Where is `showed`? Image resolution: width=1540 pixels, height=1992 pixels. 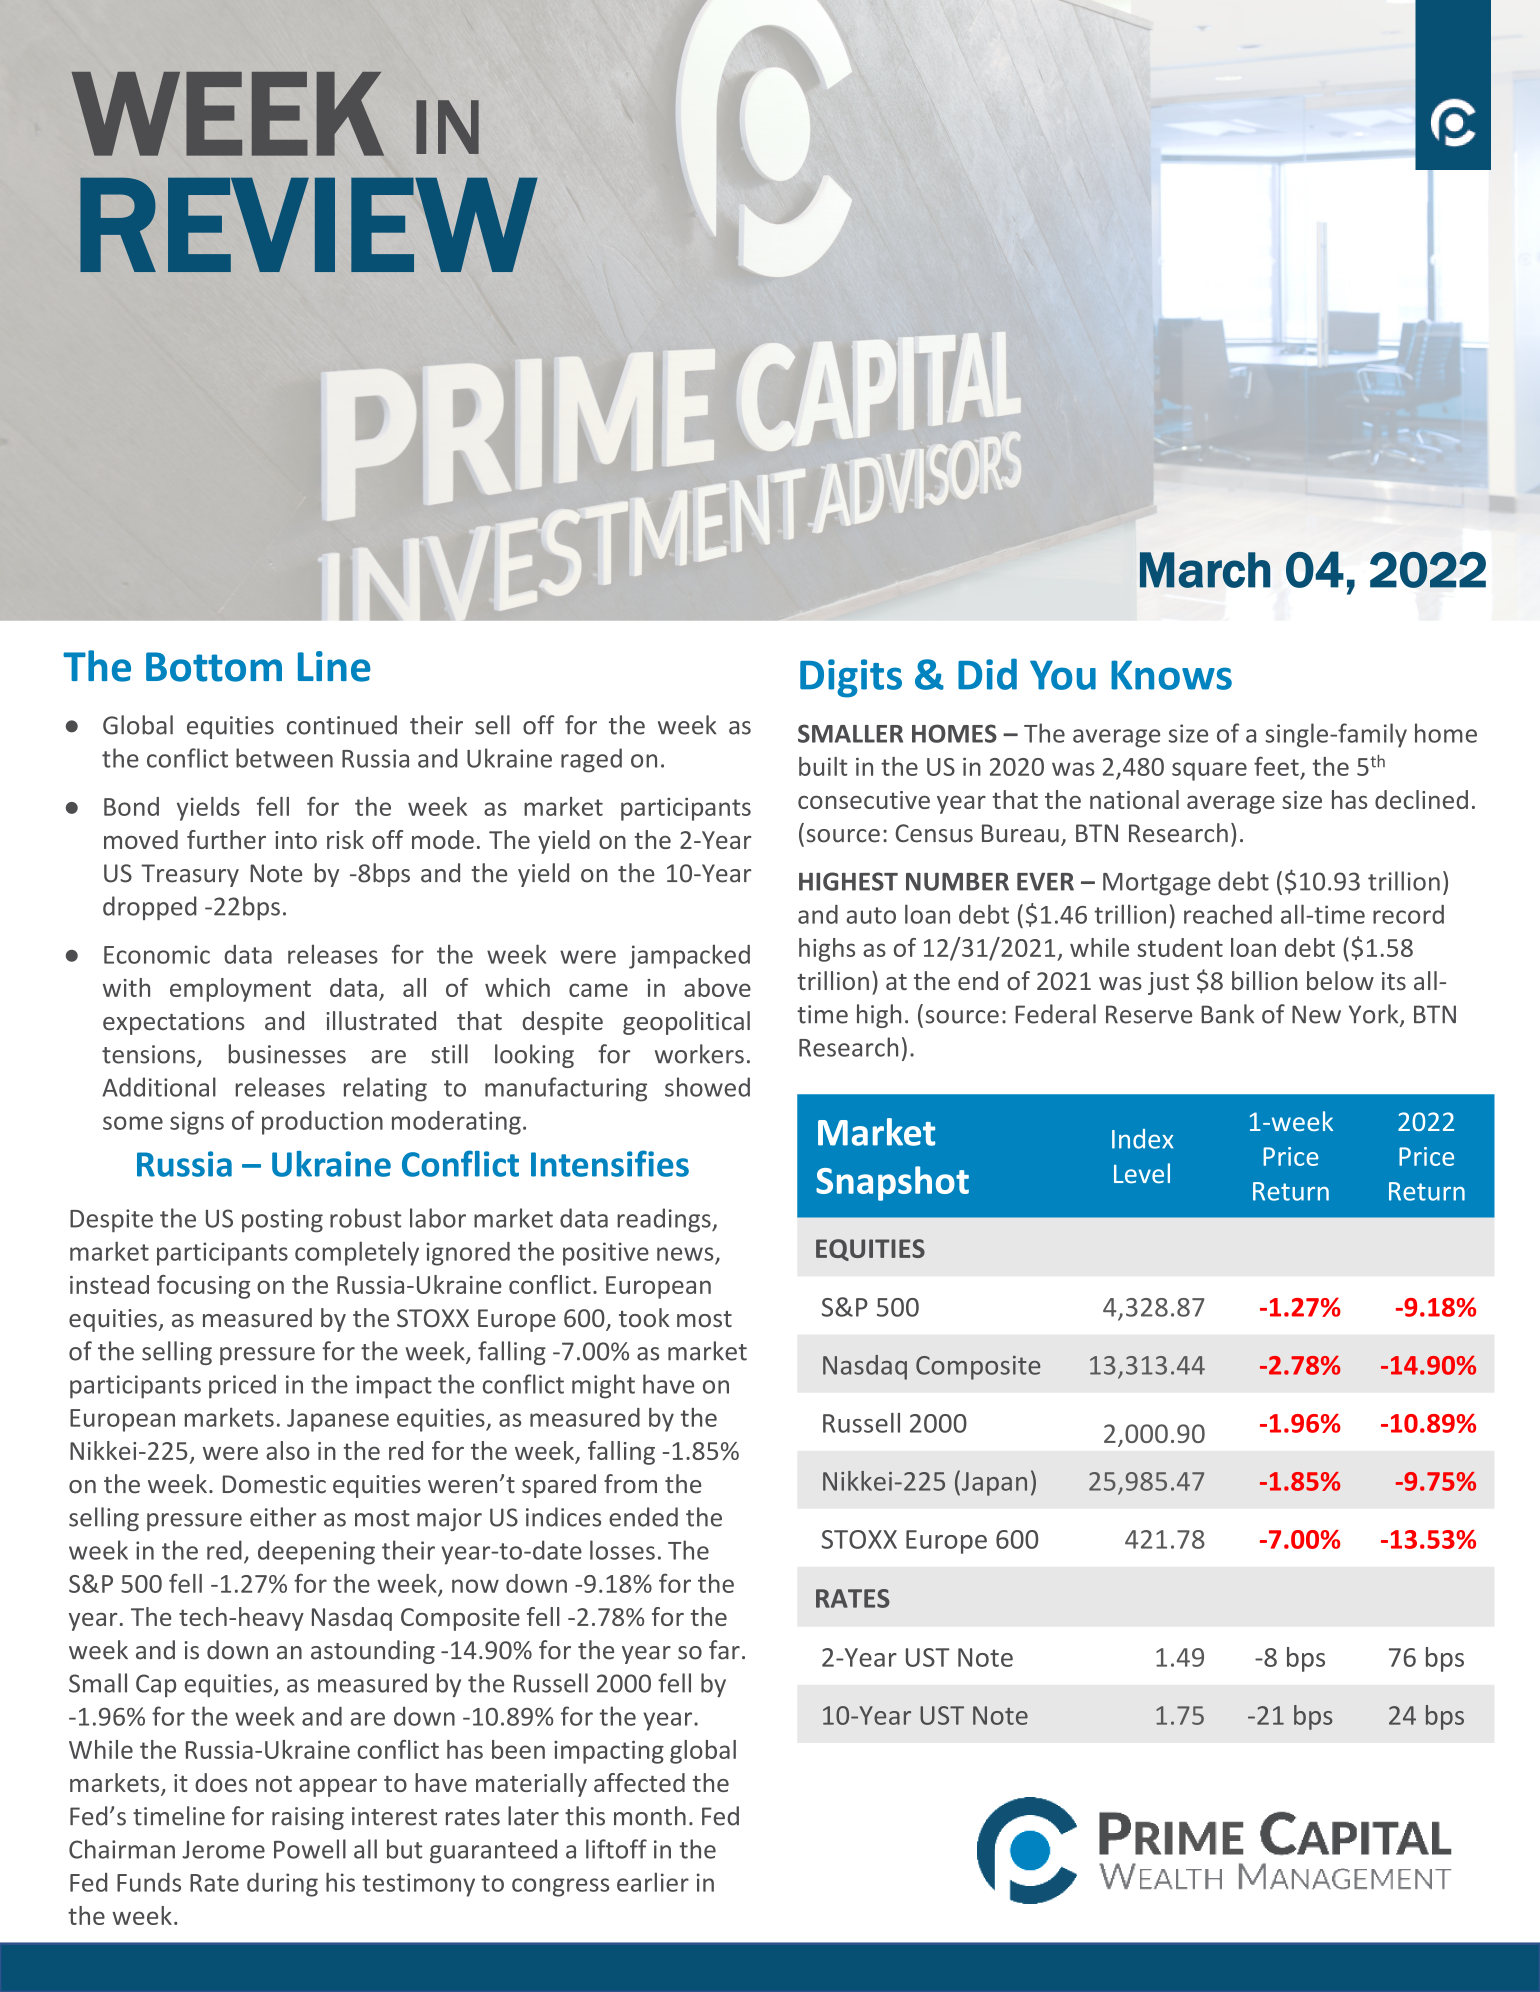
showed is located at coordinates (707, 1087).
